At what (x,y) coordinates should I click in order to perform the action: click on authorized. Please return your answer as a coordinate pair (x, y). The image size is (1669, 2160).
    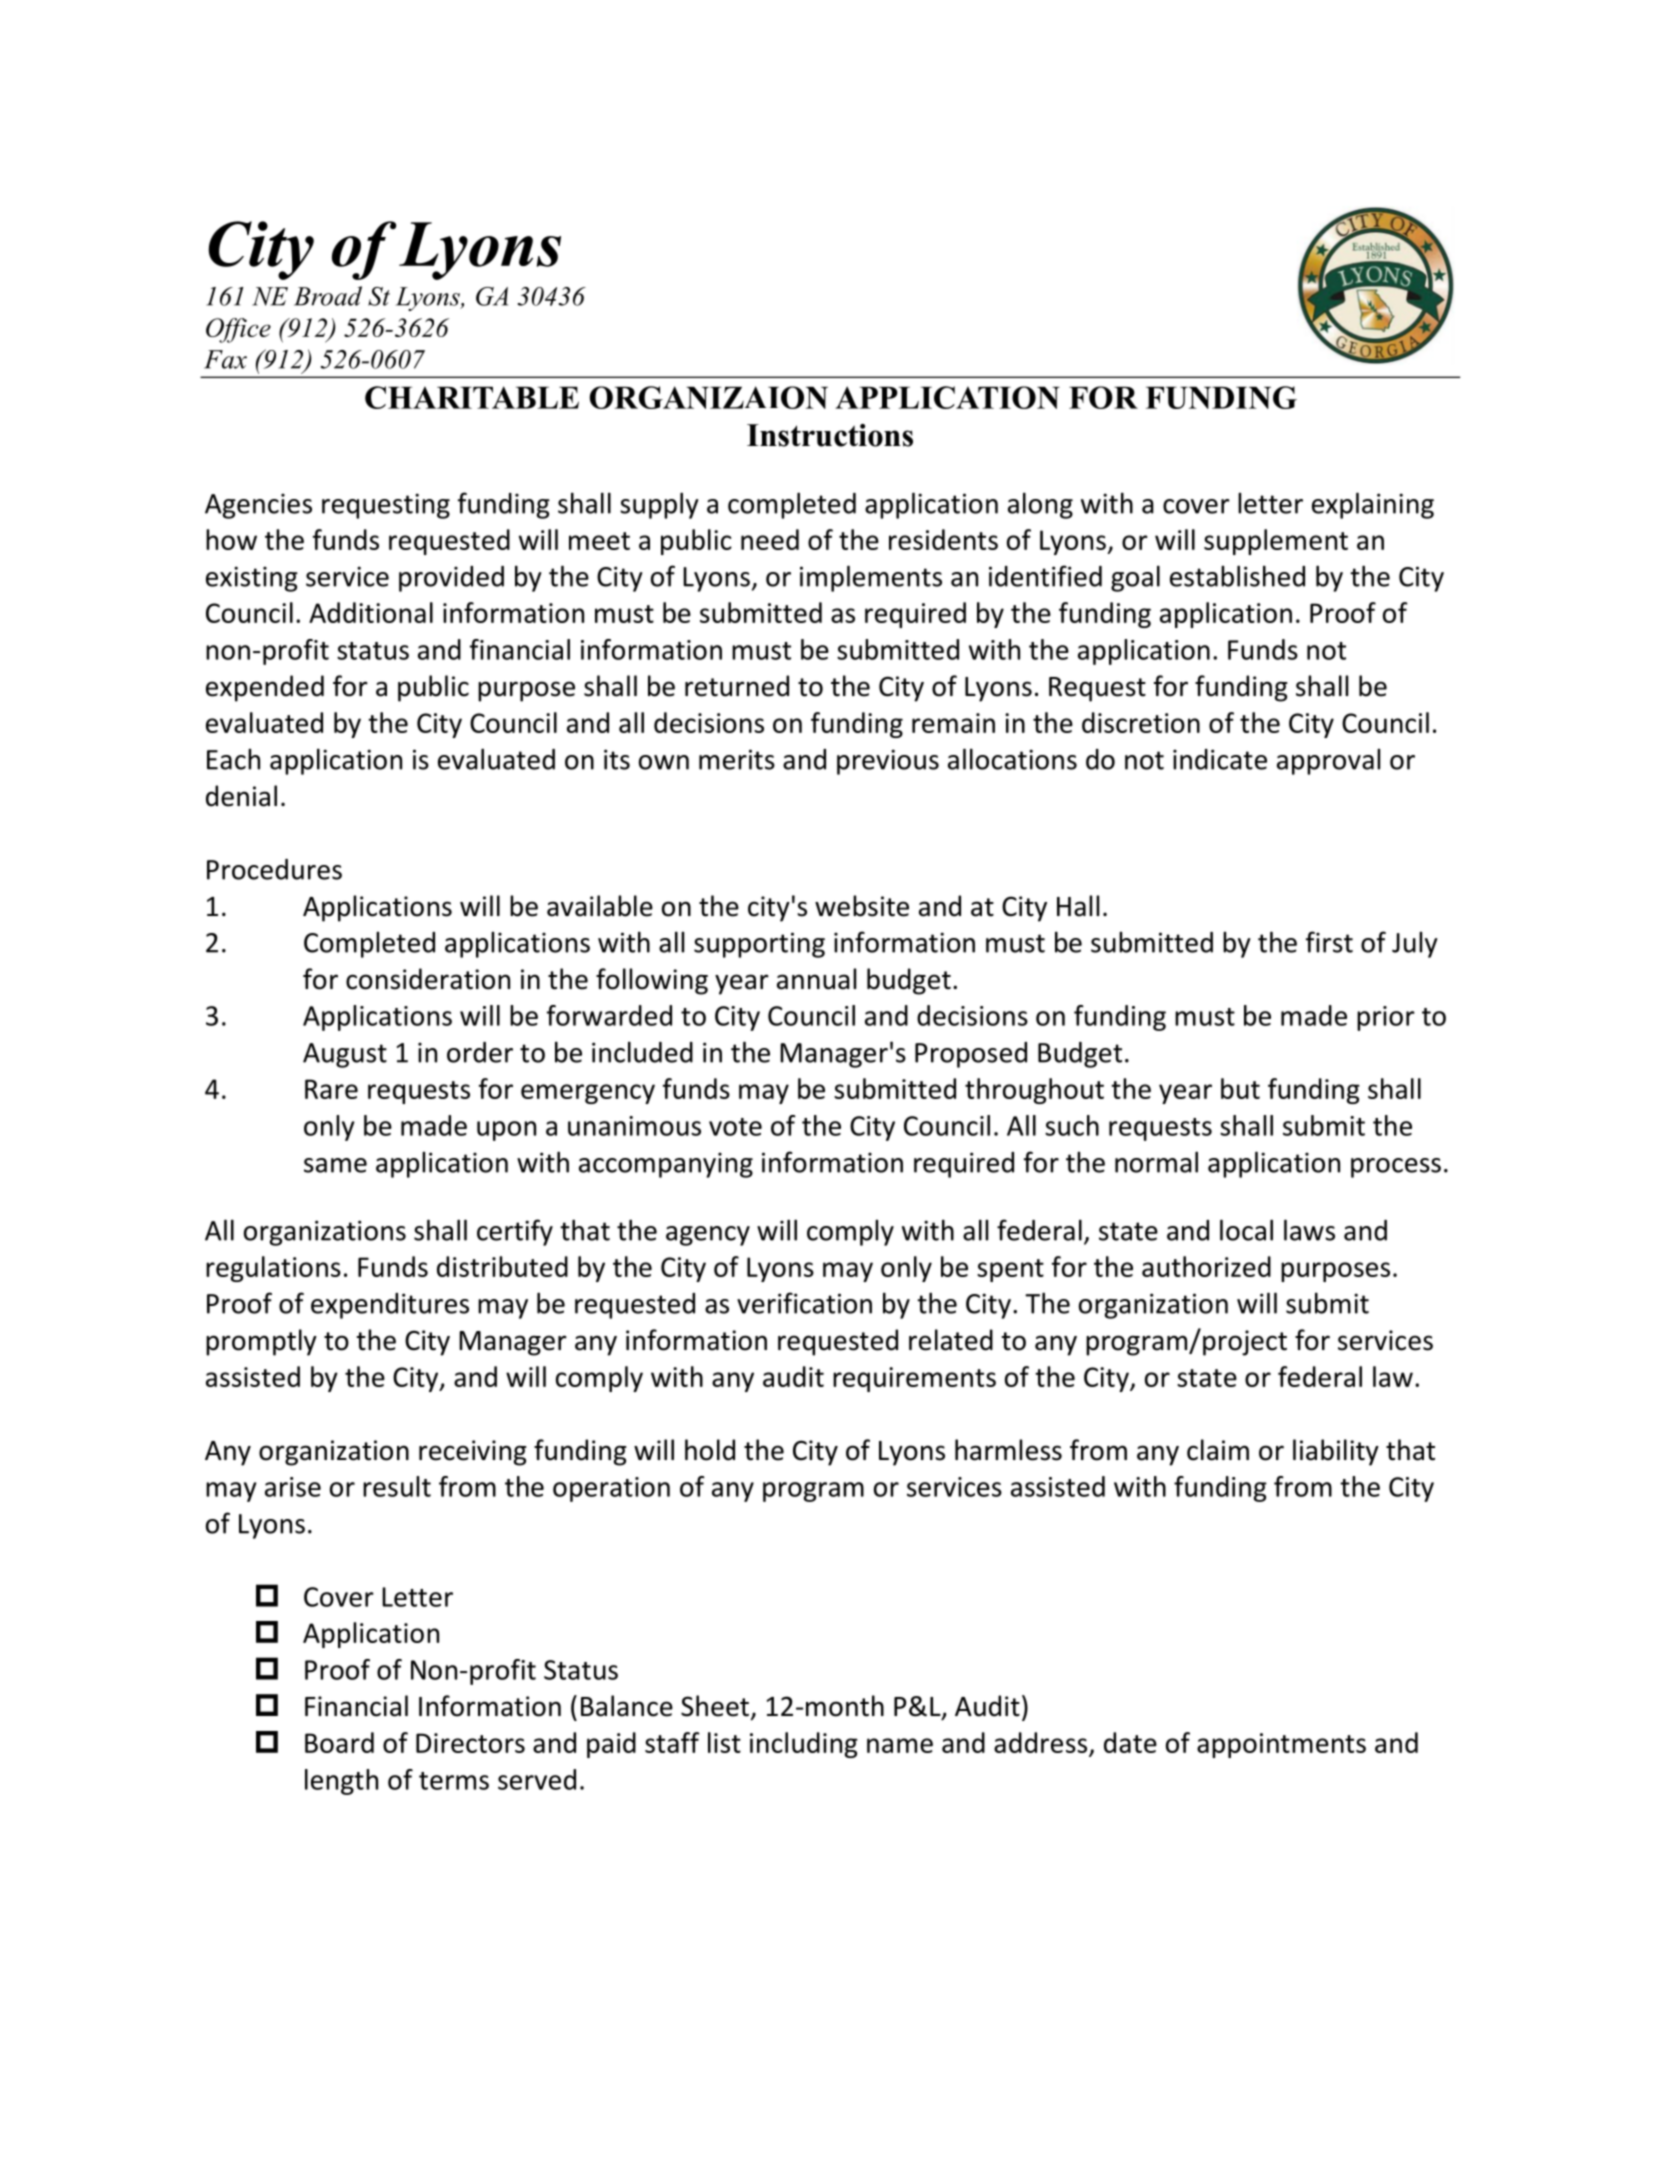
    Looking at the image, I should click on (1206, 1266).
